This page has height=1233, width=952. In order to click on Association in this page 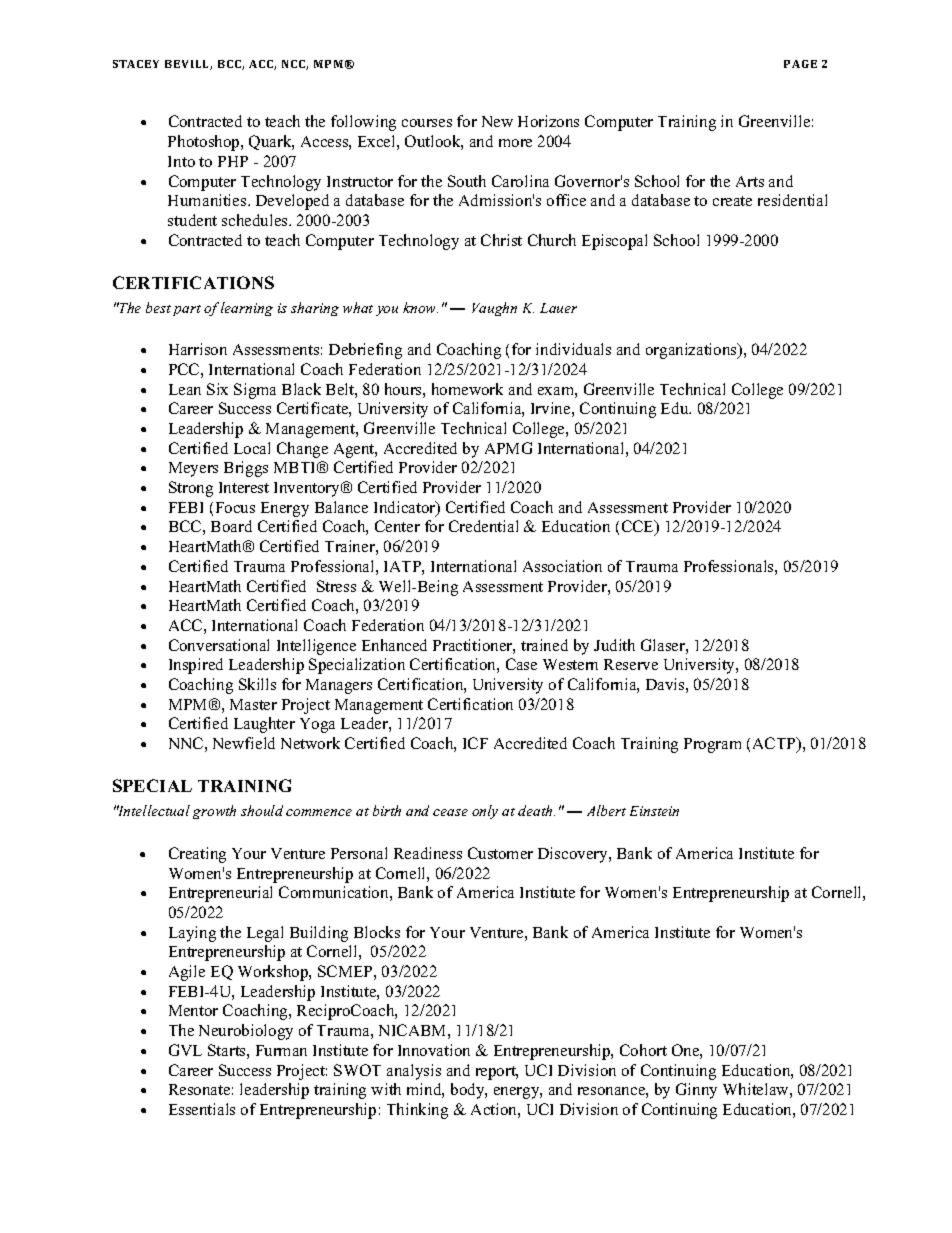, I will do `click(562, 566)`.
